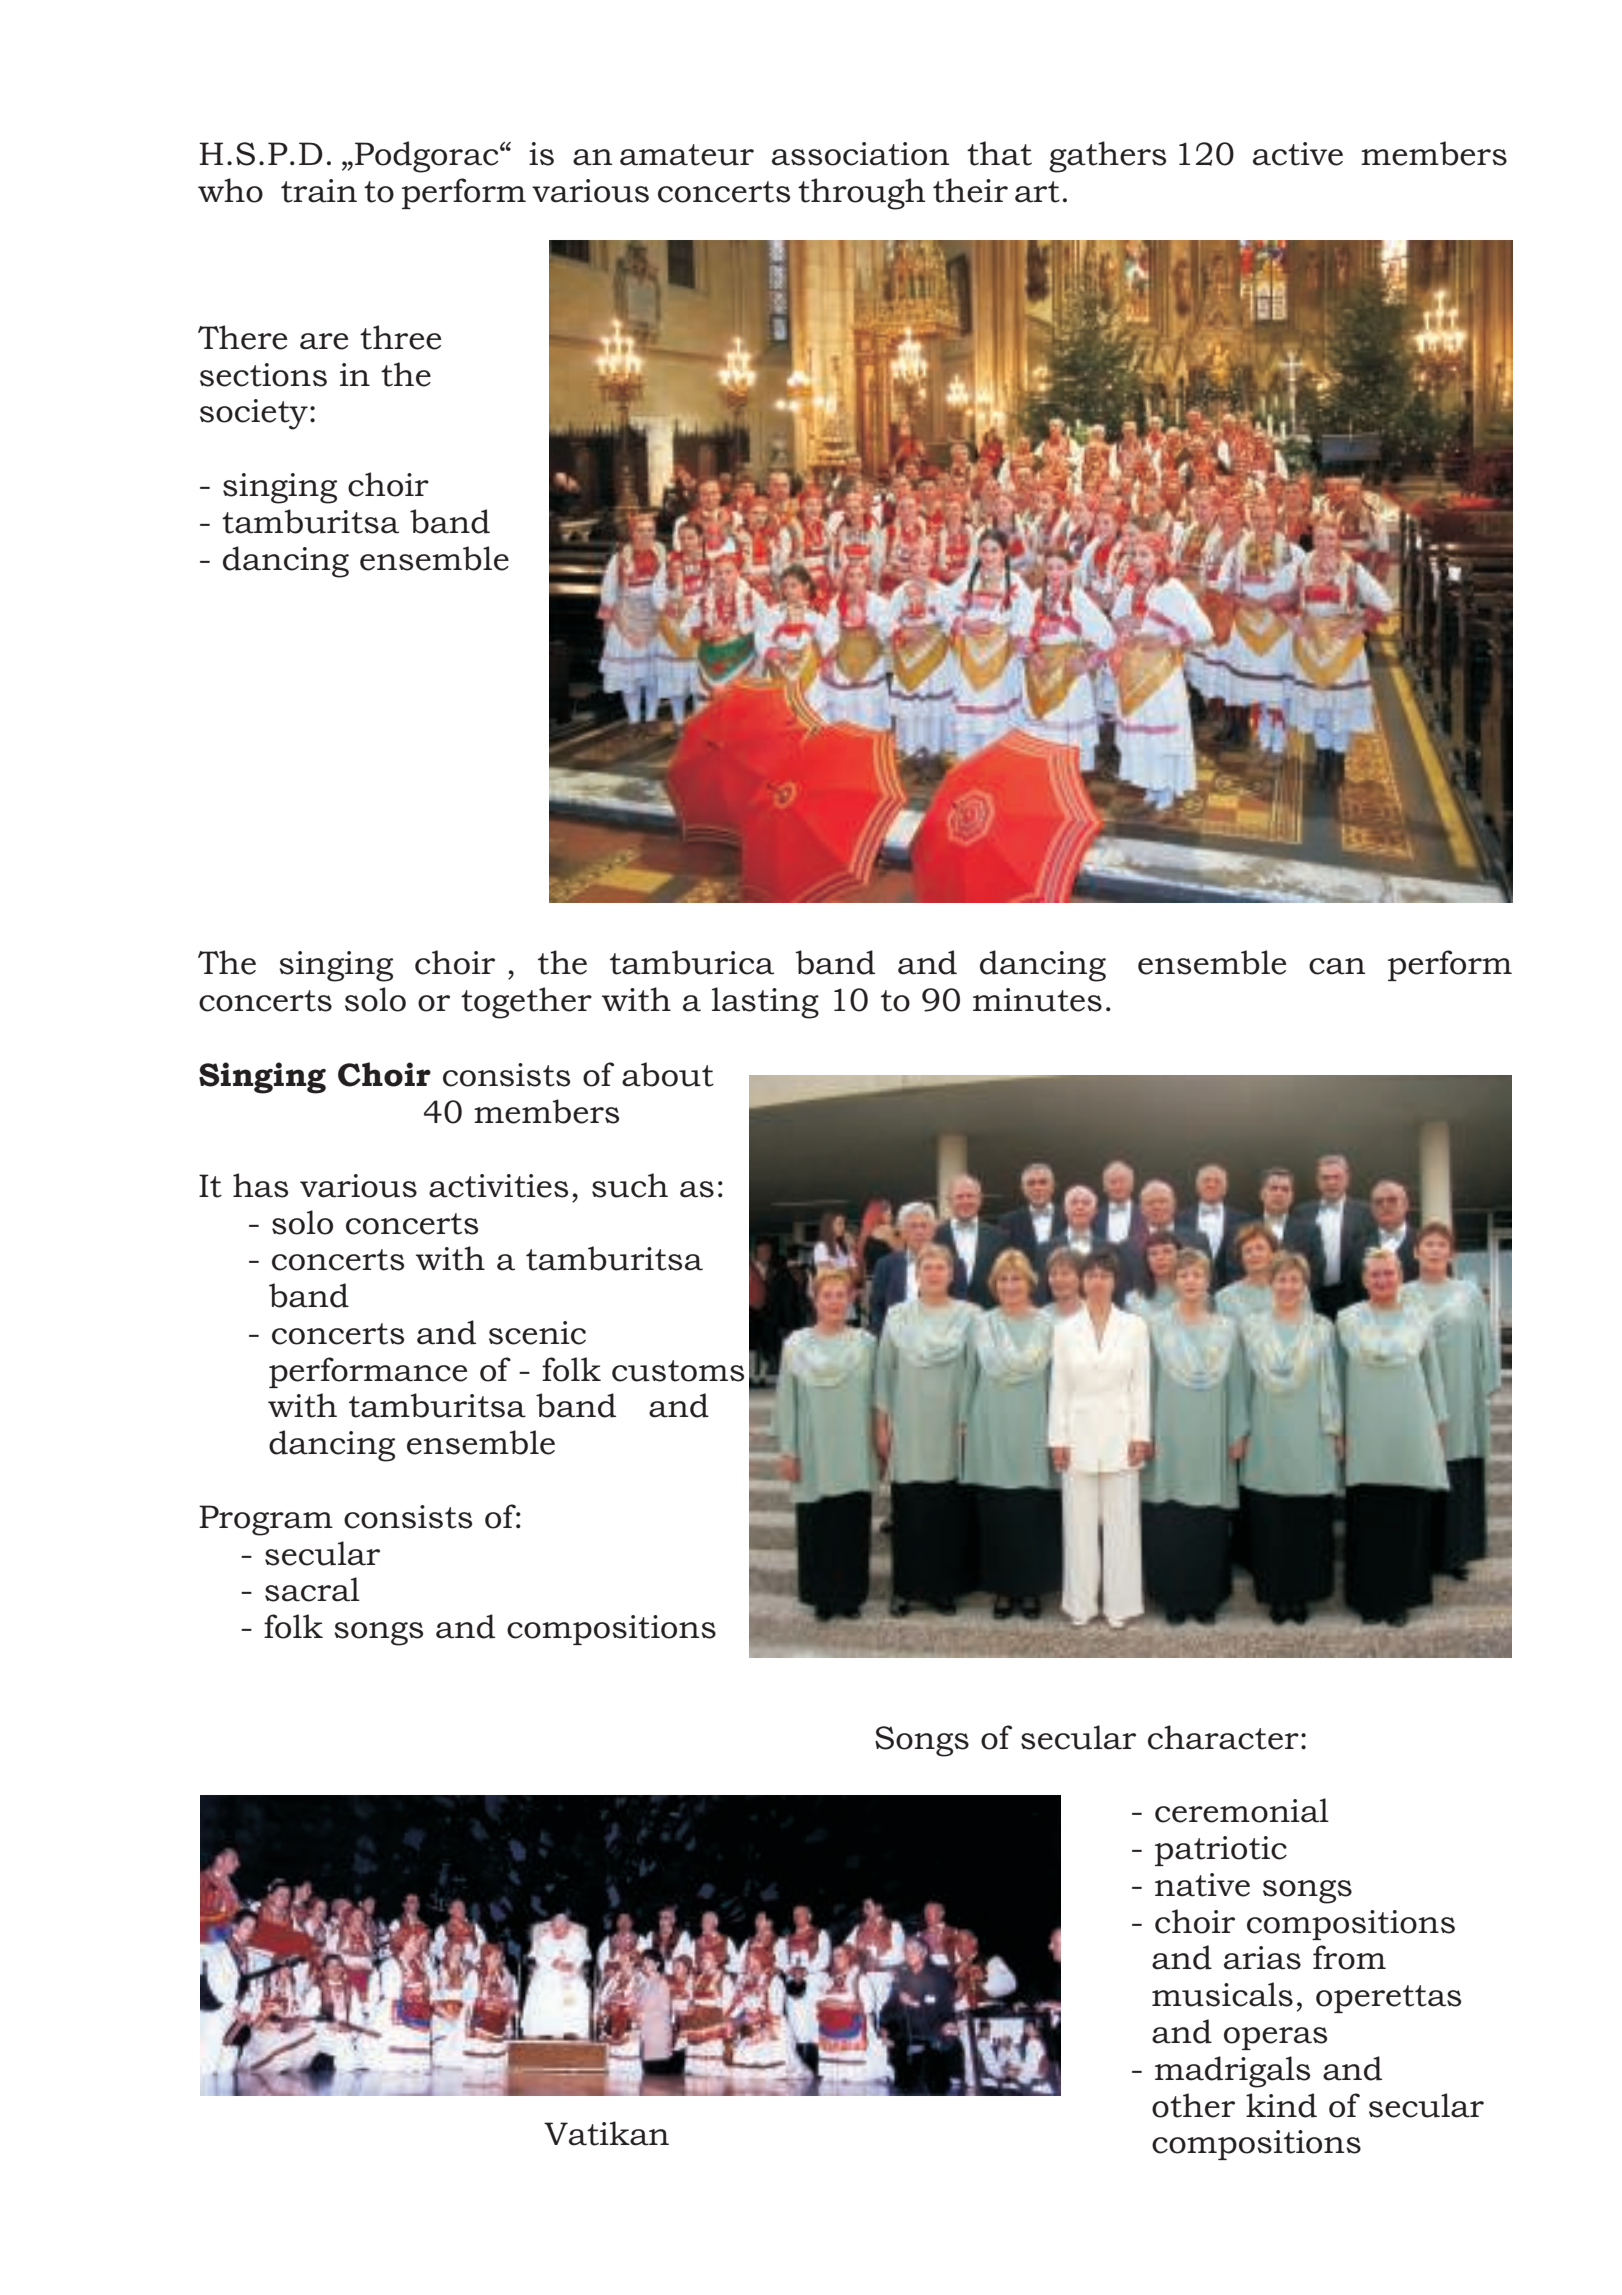 This document has height=2295, width=1622. I want to click on active, so click(1298, 154).
